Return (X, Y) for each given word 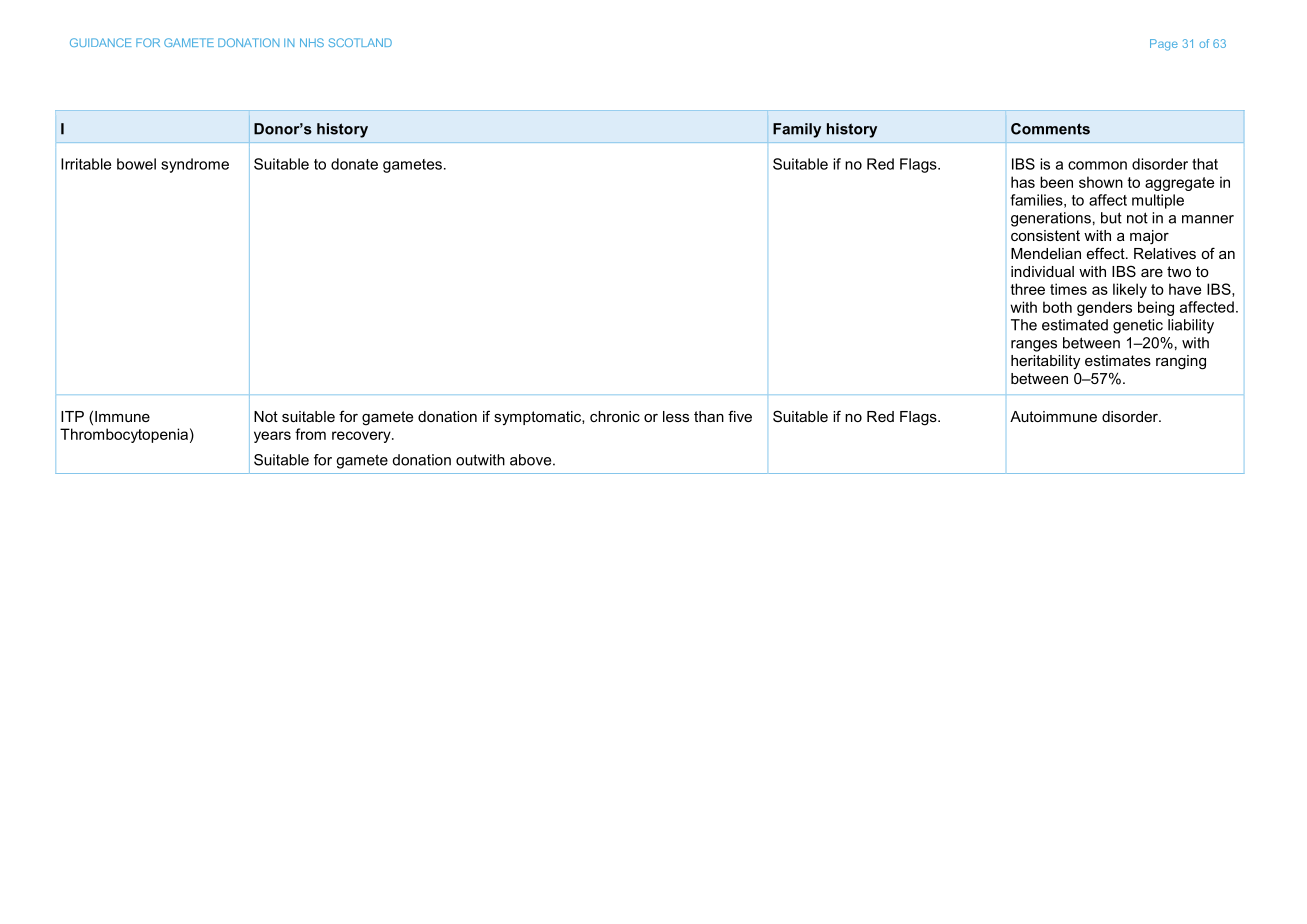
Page (1164, 45)
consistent (1045, 235)
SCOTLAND (360, 42)
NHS (312, 42)
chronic (615, 416)
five (740, 416)
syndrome (195, 165)
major (1149, 237)
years (272, 437)
